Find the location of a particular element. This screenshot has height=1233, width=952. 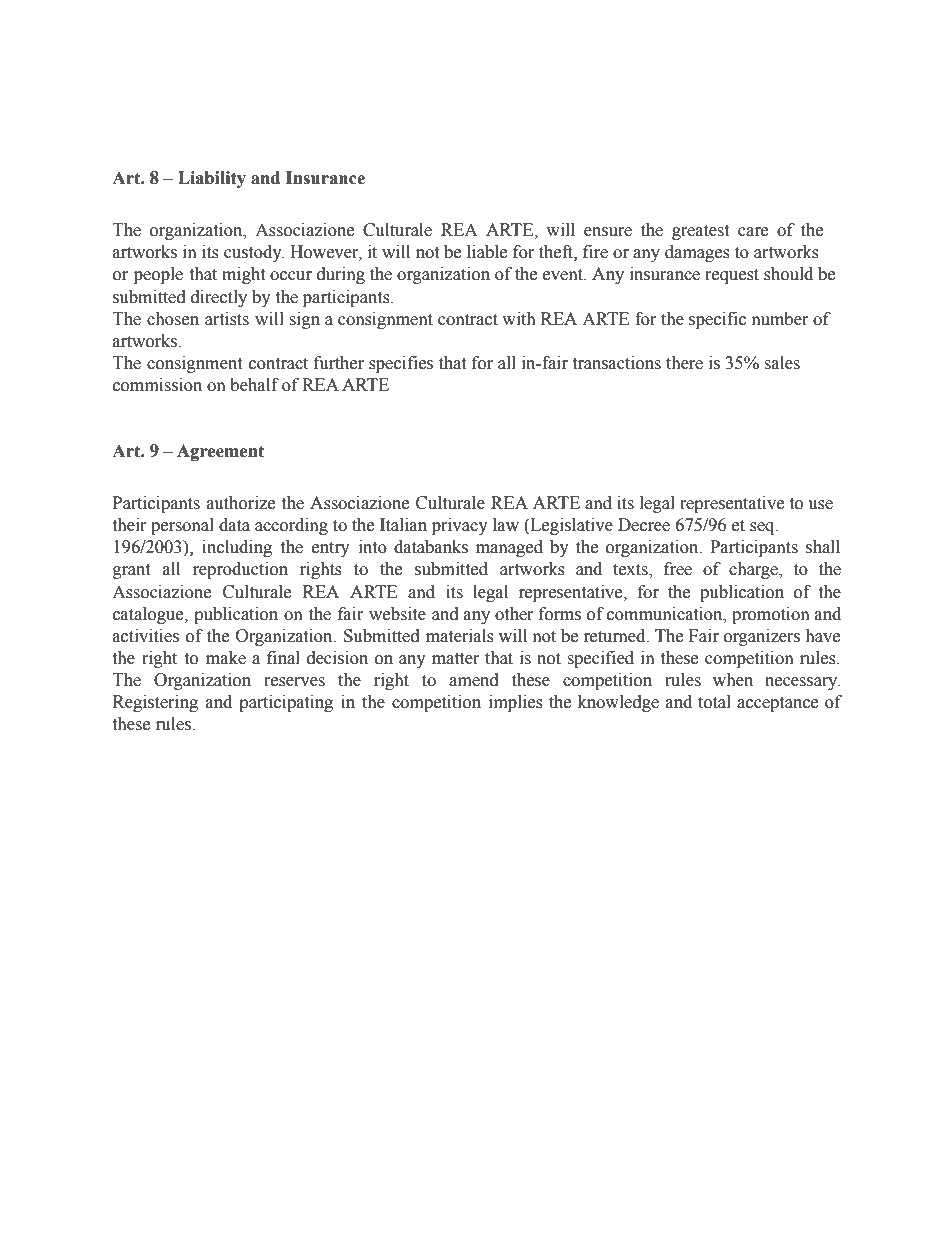

privacy is located at coordinates (460, 526).
